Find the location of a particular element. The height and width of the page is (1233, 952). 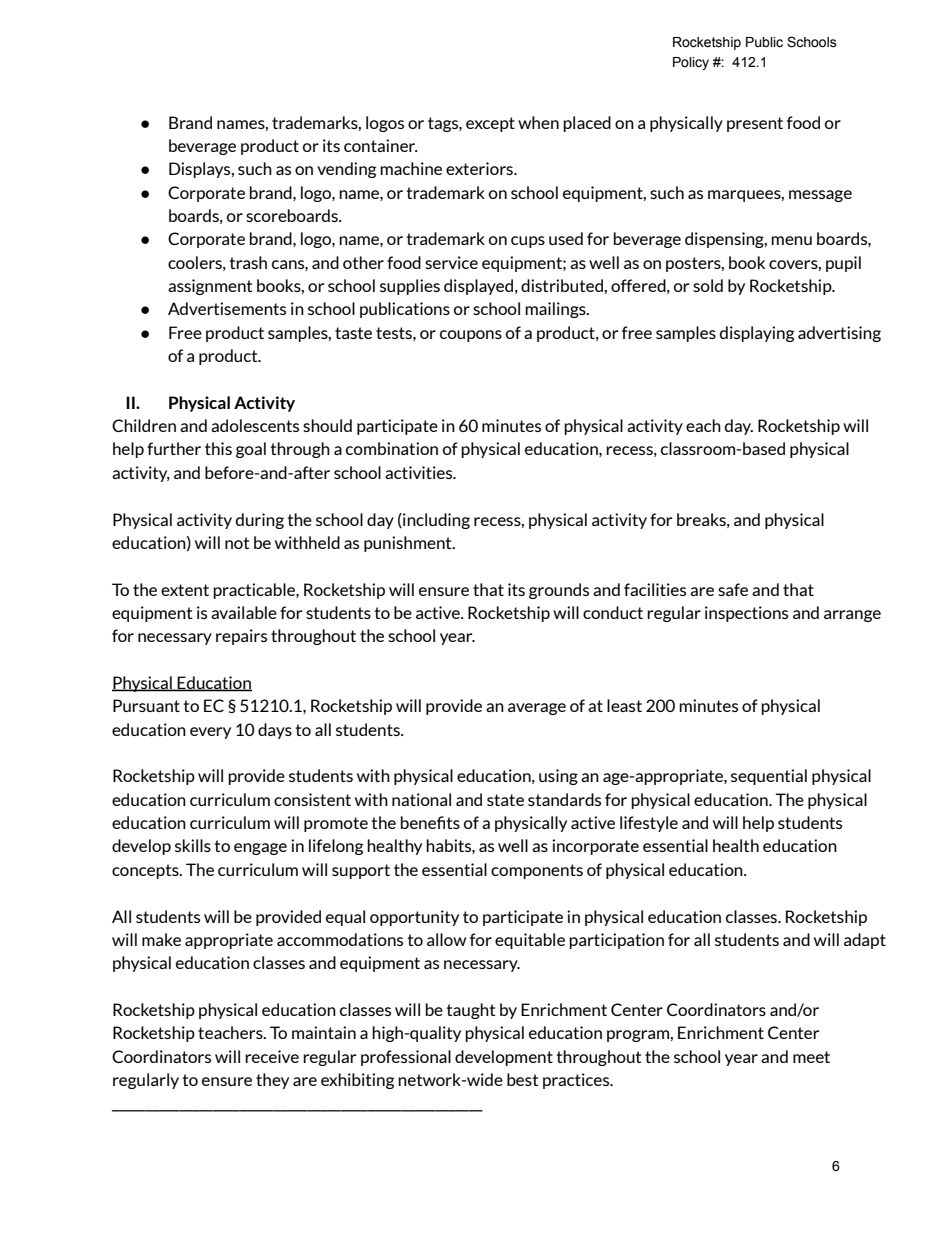

adolescents is located at coordinates (255, 425).
